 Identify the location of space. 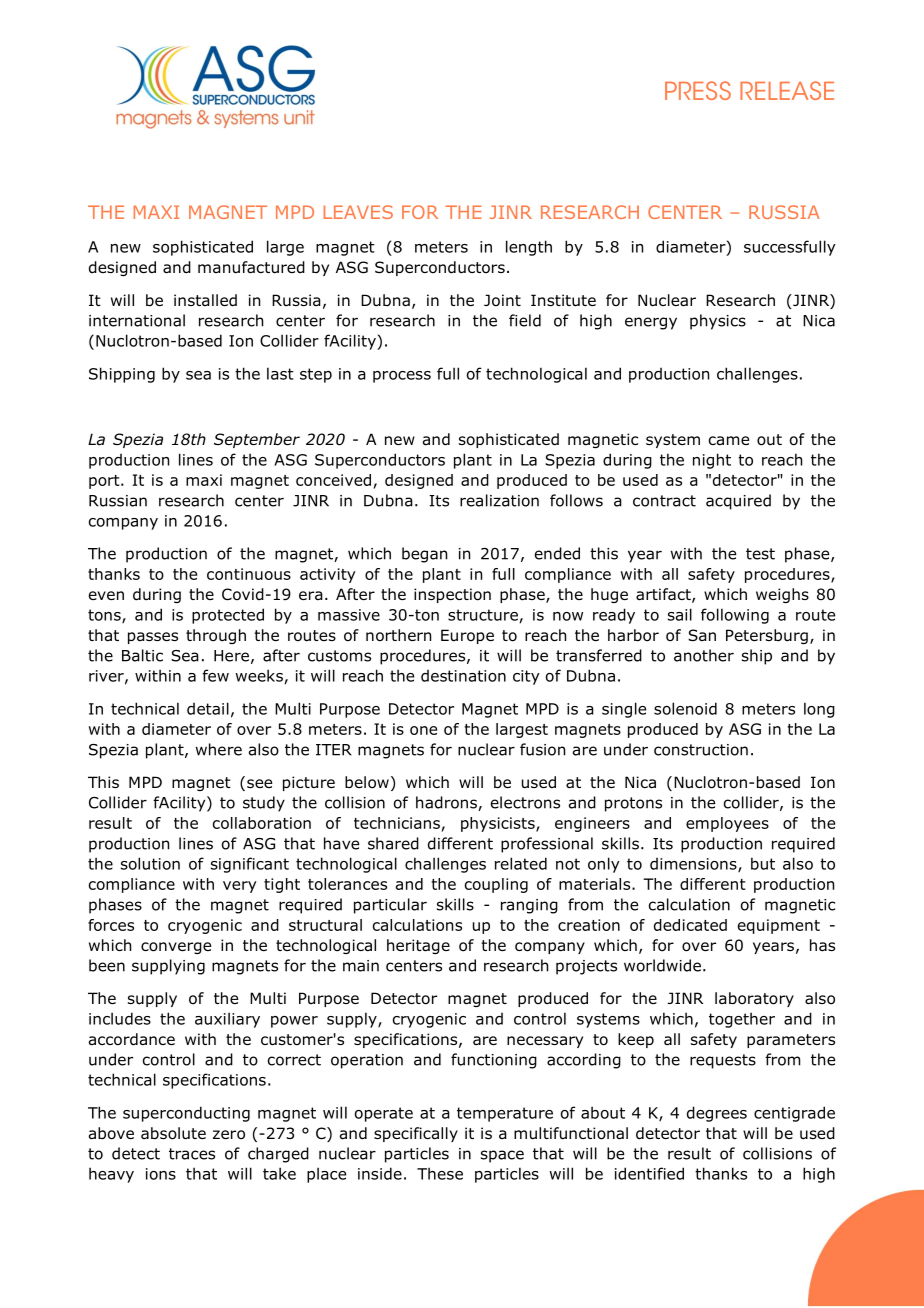
(502, 1156).
